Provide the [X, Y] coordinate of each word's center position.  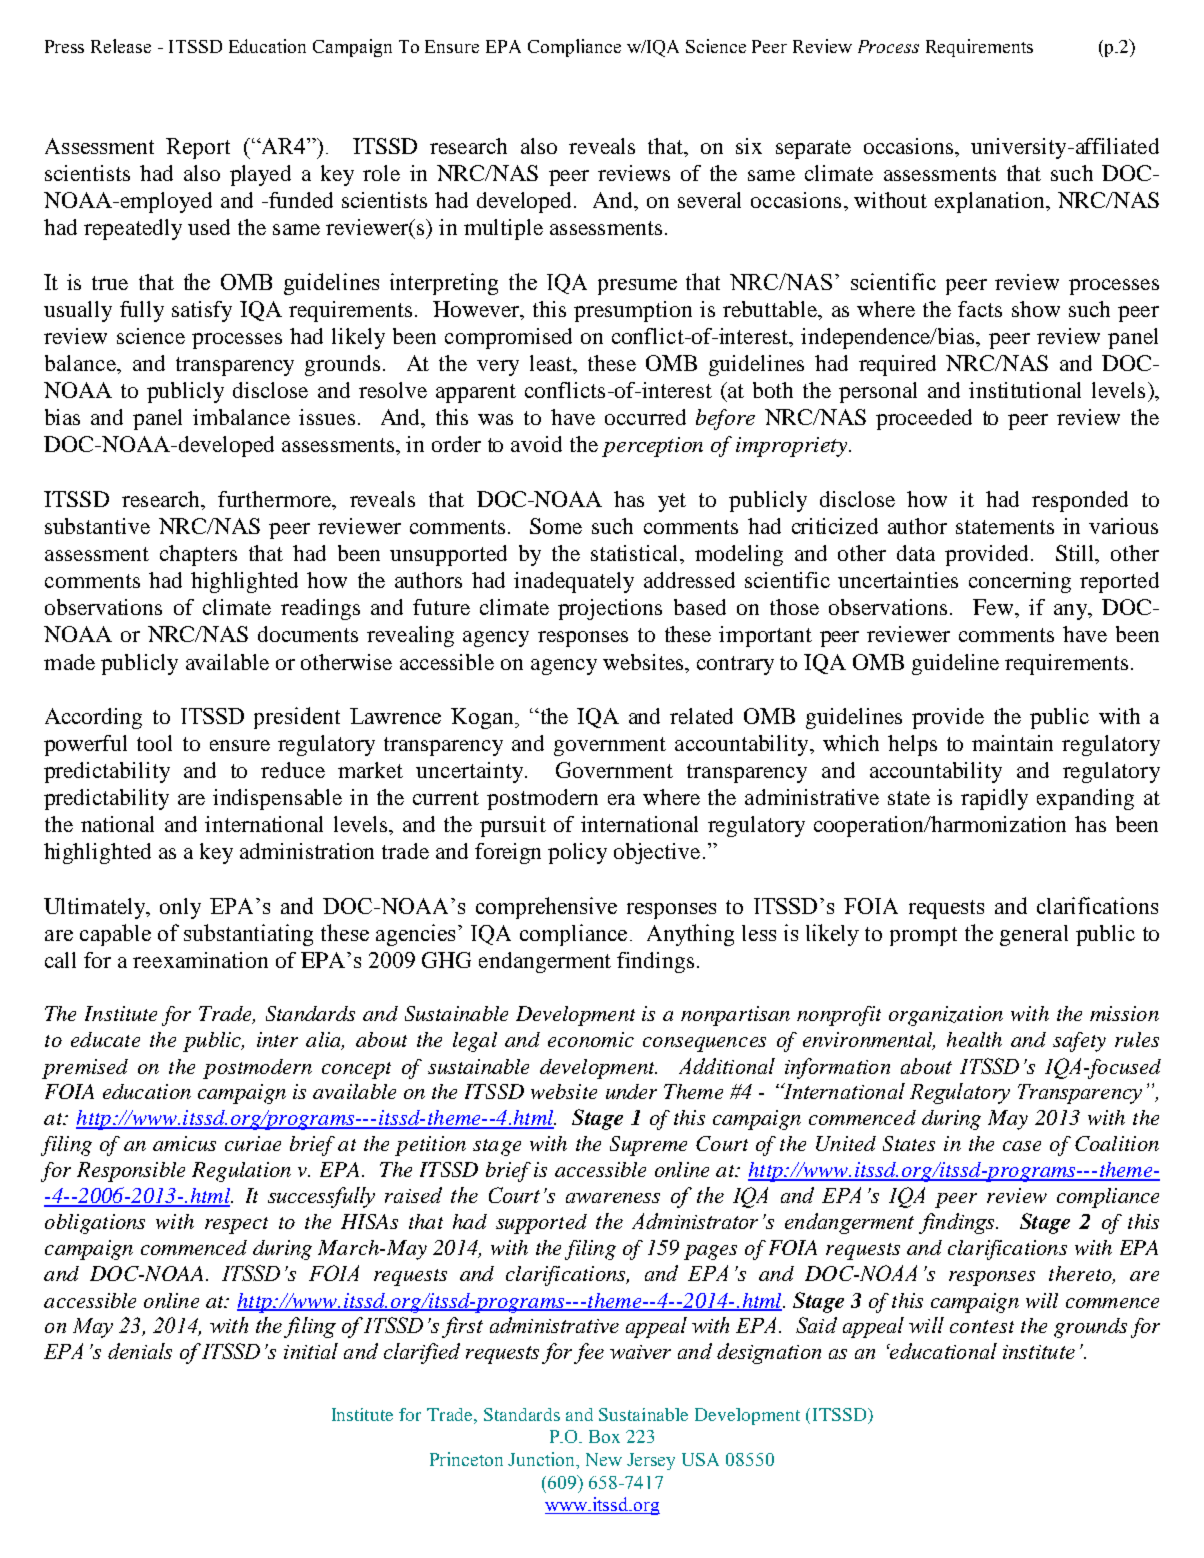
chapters [198, 555]
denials [140, 1351]
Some [556, 526]
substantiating [248, 935]
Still [1076, 554]
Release [121, 46]
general [1034, 935]
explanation [991, 202]
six [749, 146]
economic [591, 1039]
